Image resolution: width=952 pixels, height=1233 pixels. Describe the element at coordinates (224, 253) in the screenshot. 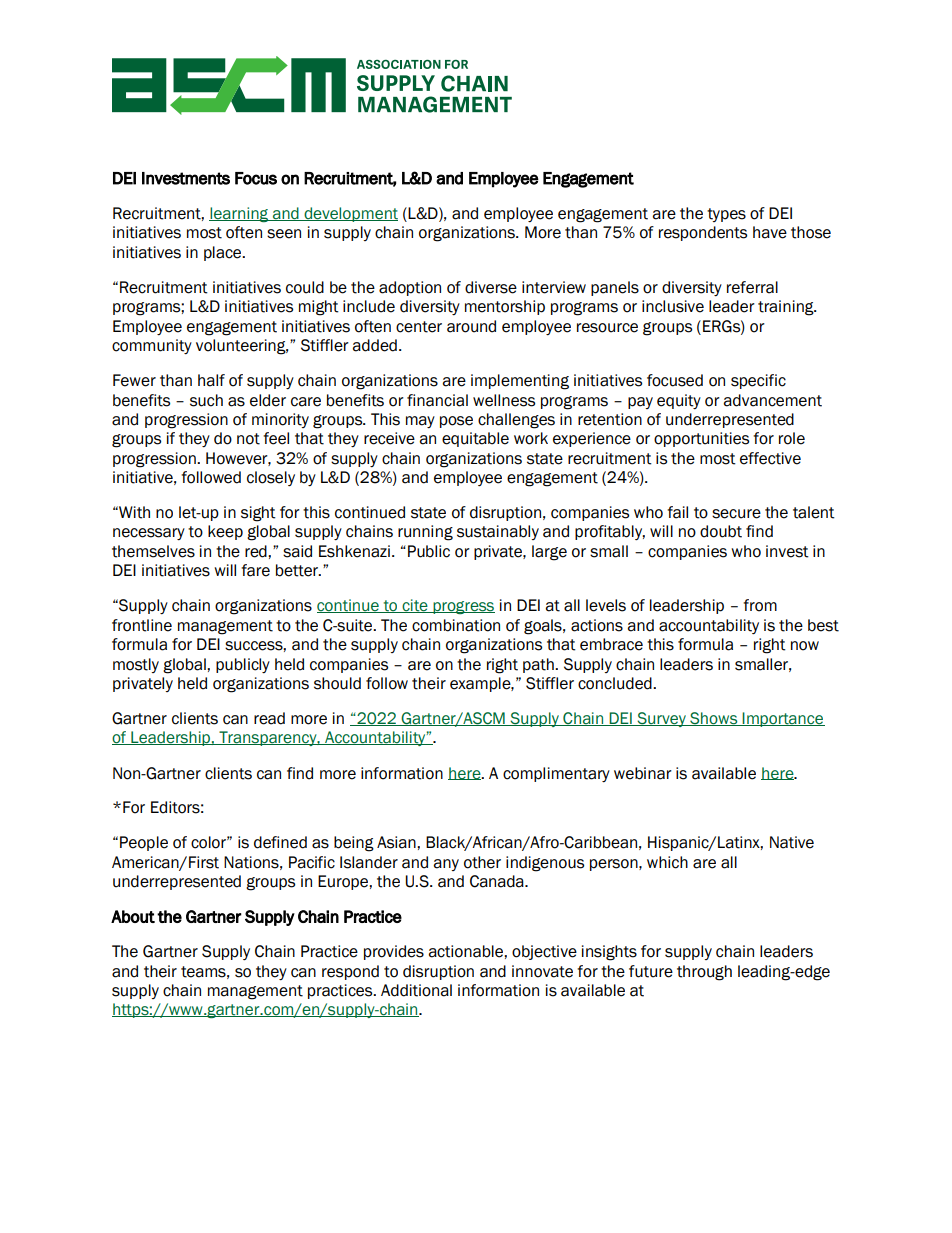

I see `place` at that location.
